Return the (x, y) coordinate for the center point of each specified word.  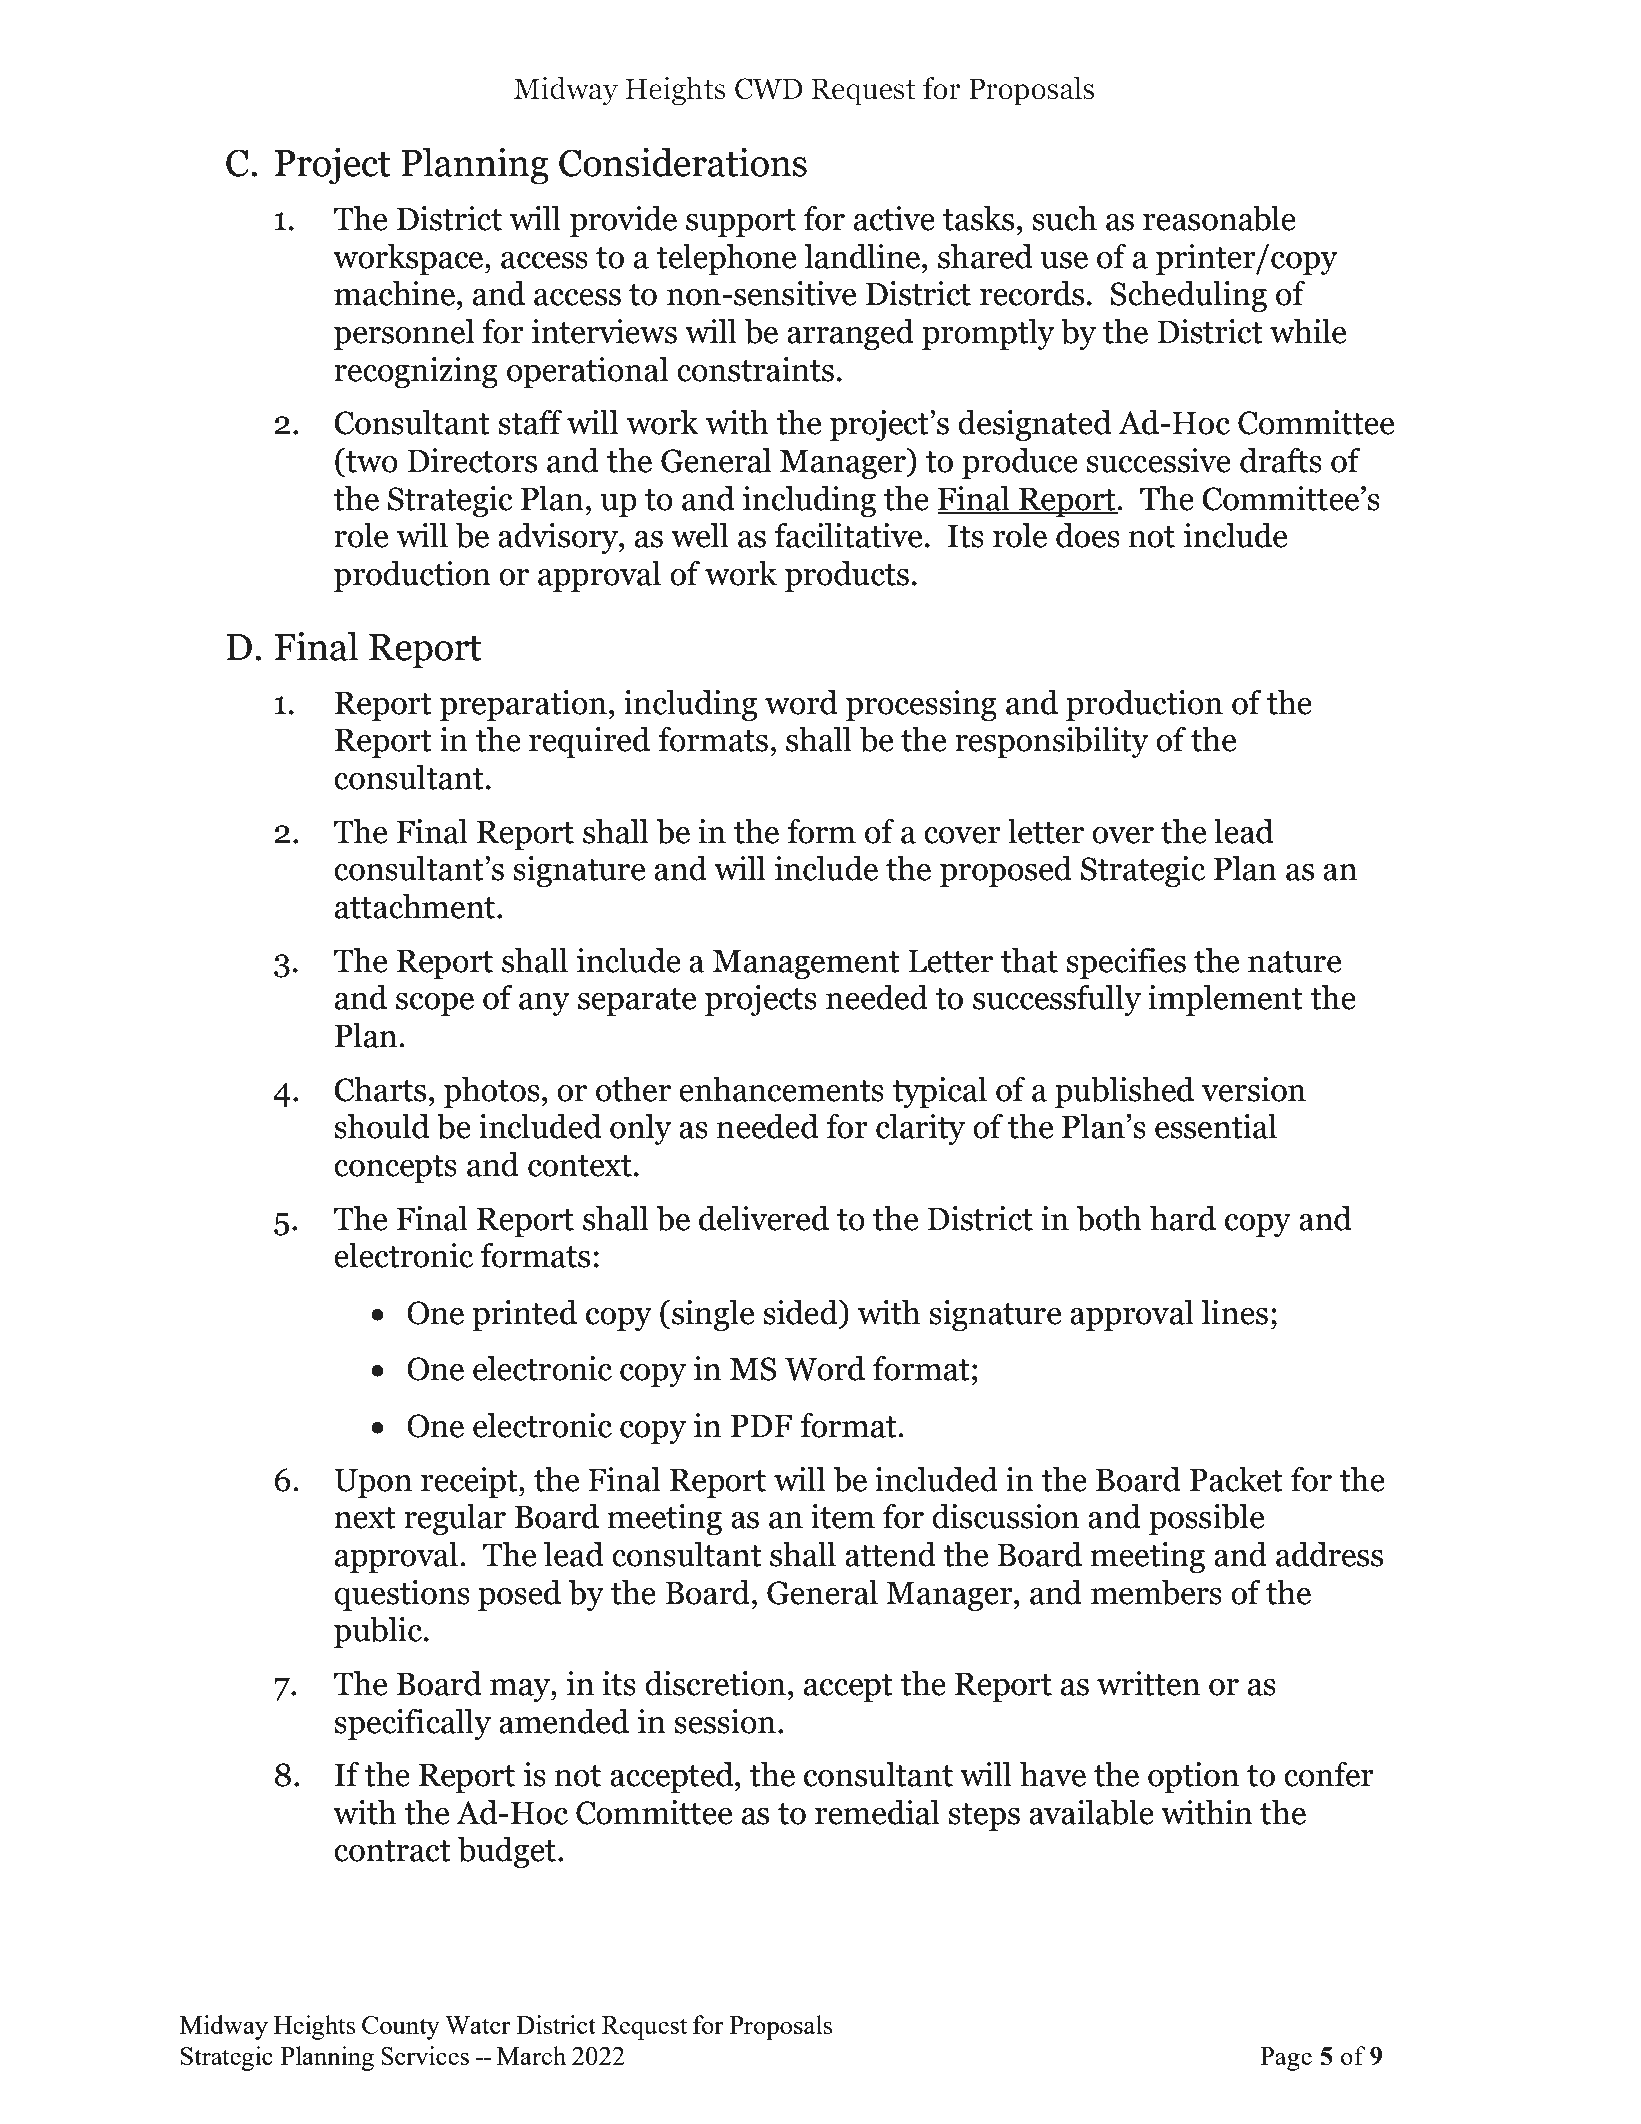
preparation (523, 705)
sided (801, 1312)
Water (478, 2025)
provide (623, 221)
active (894, 218)
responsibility (1052, 742)
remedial (877, 1812)
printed (524, 1315)
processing (921, 705)
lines (1234, 1312)
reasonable (1219, 218)
